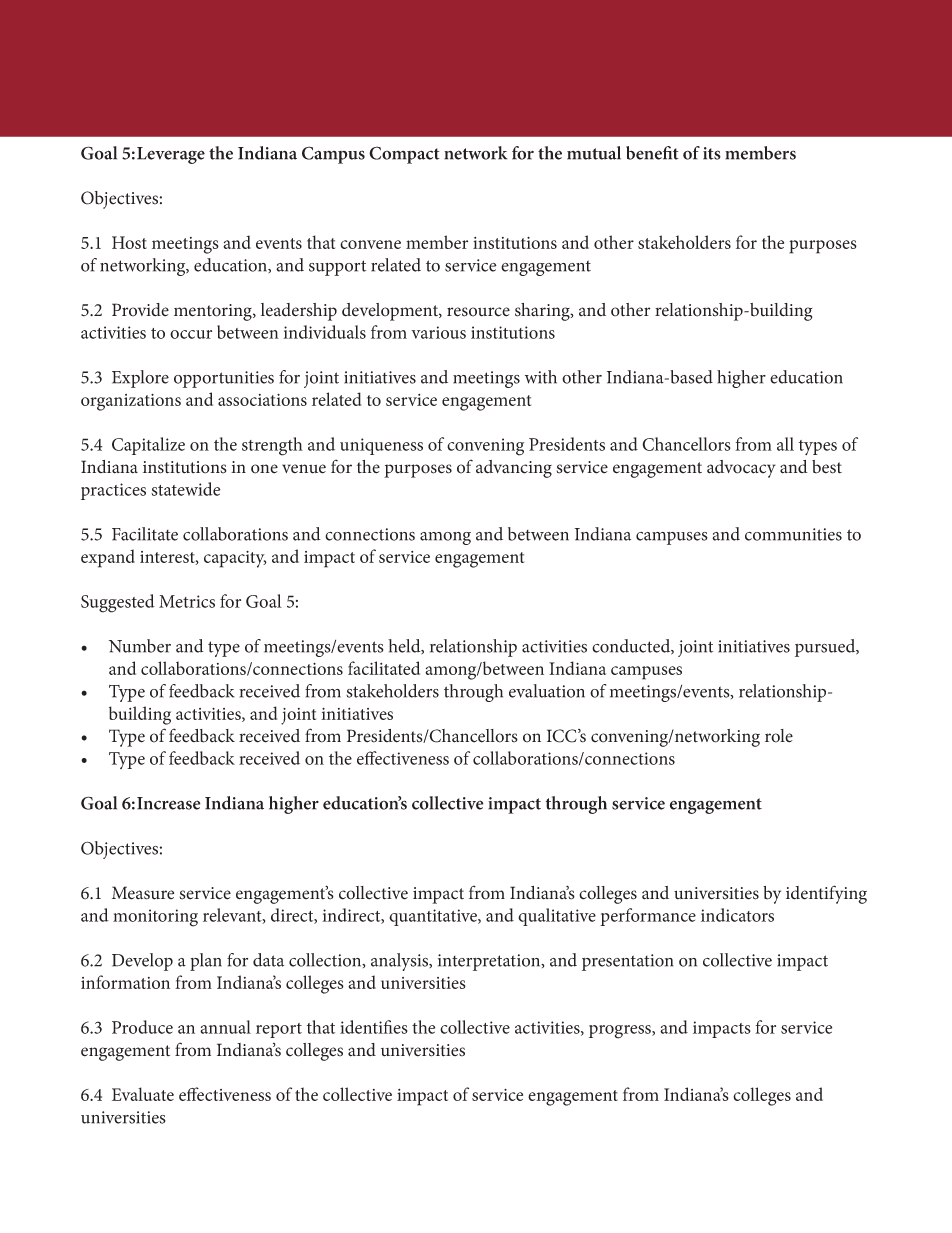 This screenshot has height=1233, width=952. What do you see at coordinates (547, 691) in the screenshot?
I see `evaluation` at bounding box center [547, 691].
